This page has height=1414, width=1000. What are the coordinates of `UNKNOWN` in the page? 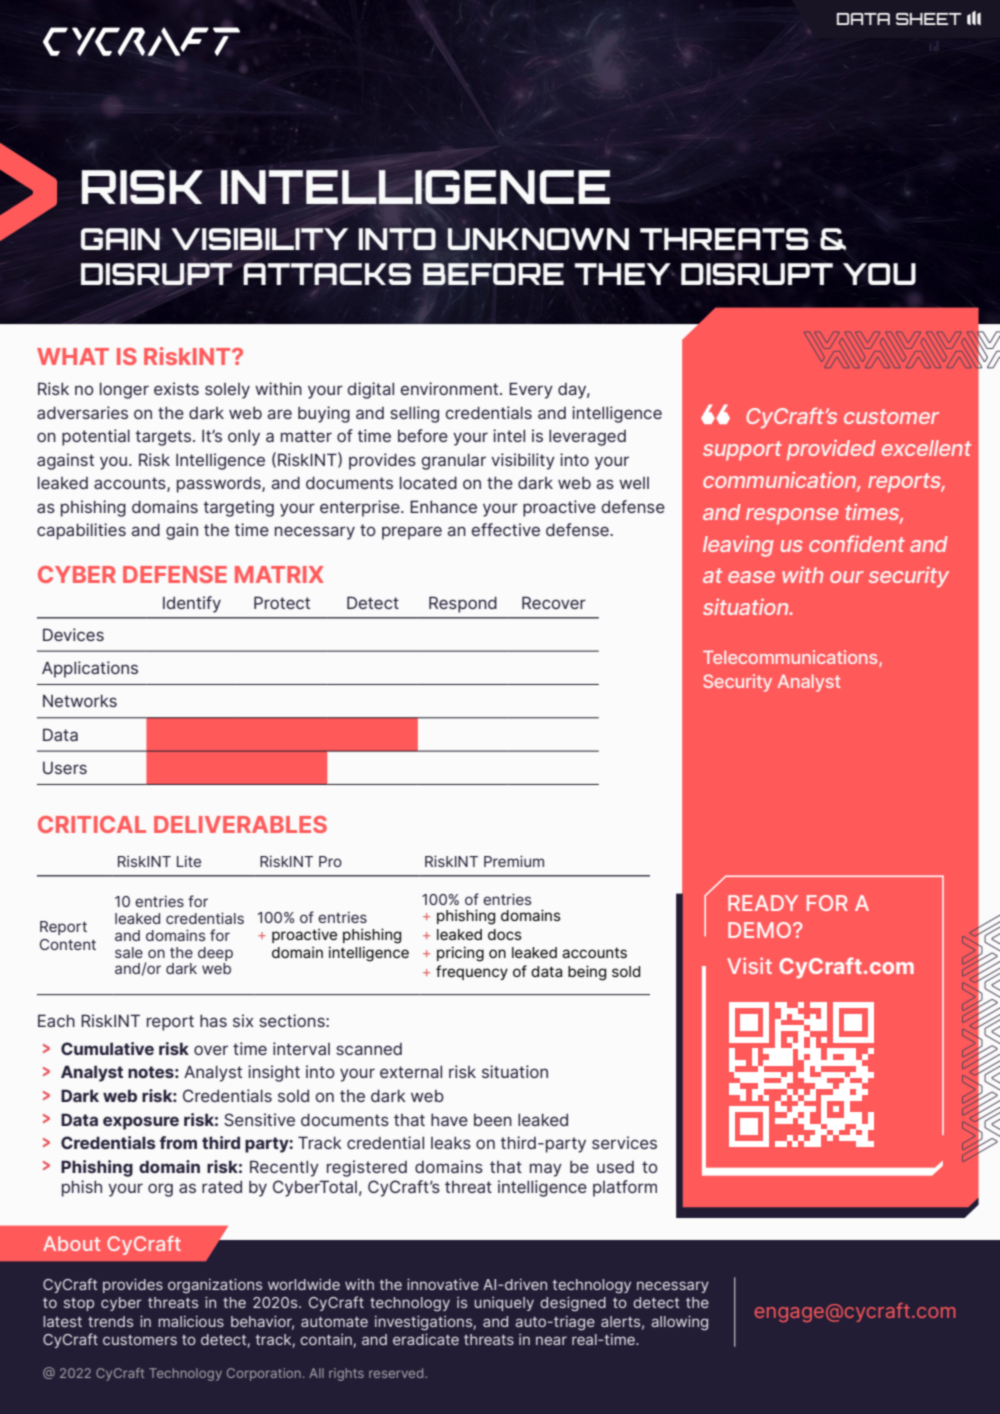 It's located at (538, 239).
